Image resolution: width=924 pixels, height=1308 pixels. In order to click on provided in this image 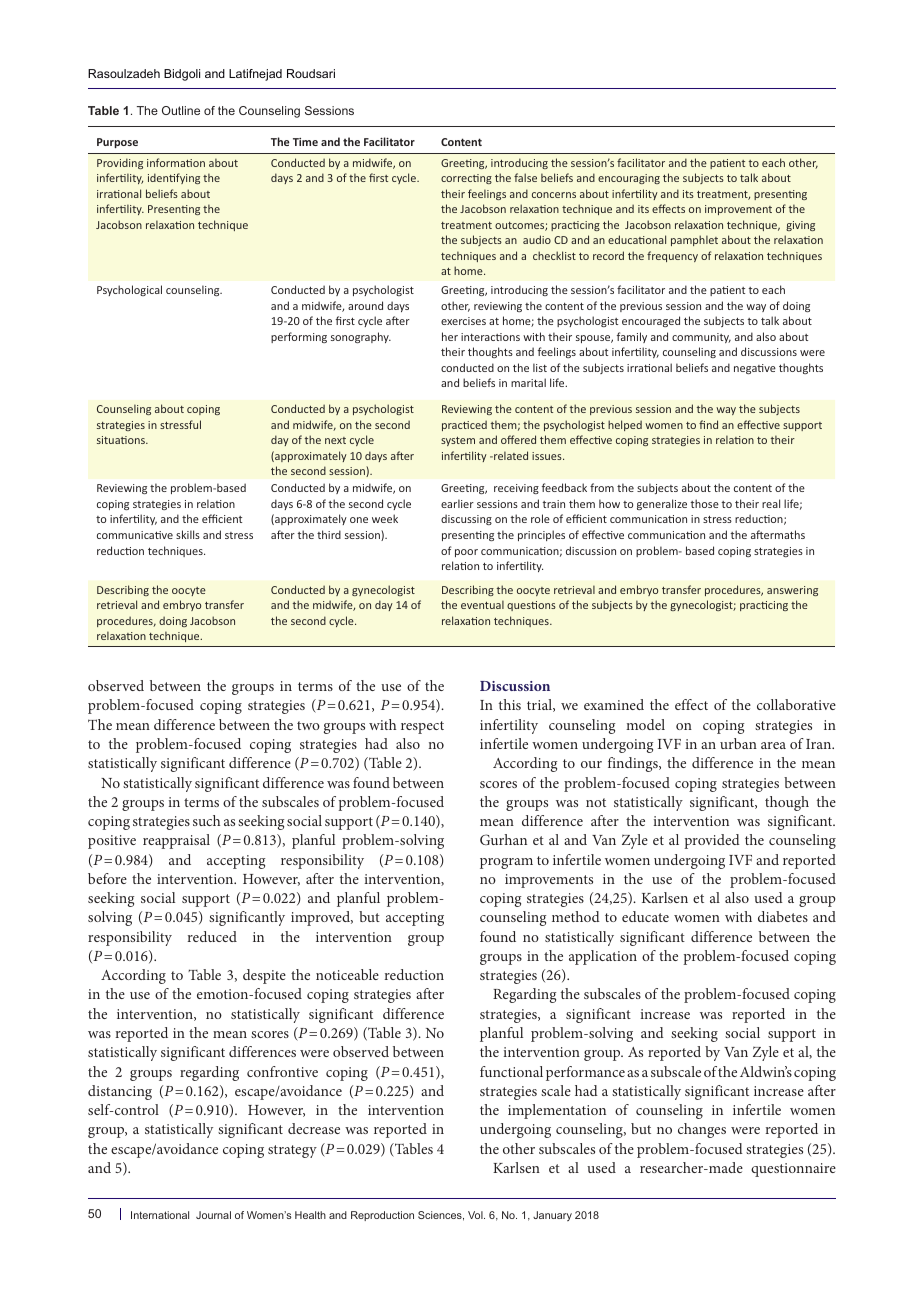, I will do `click(712, 841)`.
